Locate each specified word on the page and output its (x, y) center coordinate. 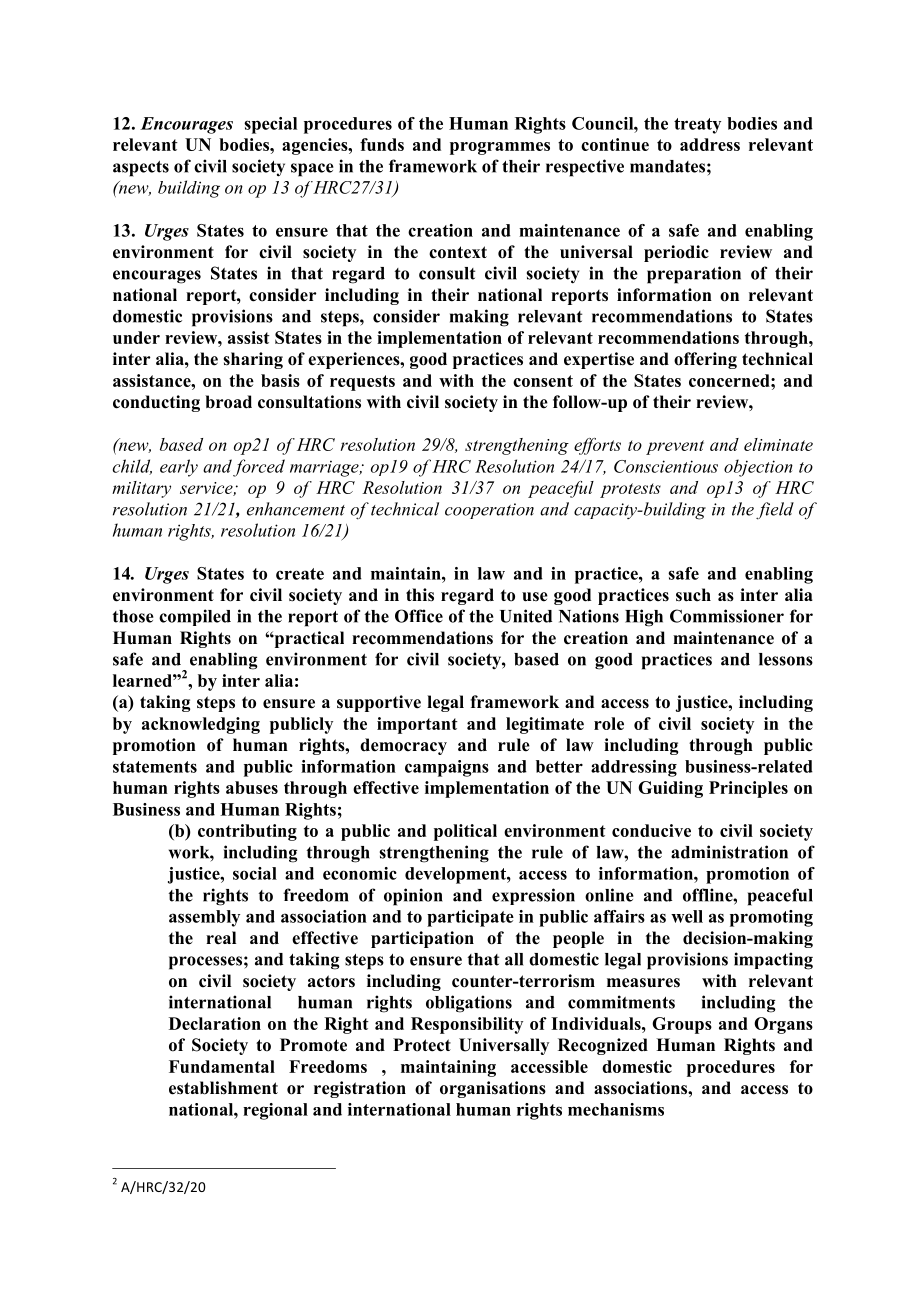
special (270, 125)
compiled (195, 617)
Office (419, 616)
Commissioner (727, 616)
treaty (697, 126)
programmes (500, 148)
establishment (223, 1088)
